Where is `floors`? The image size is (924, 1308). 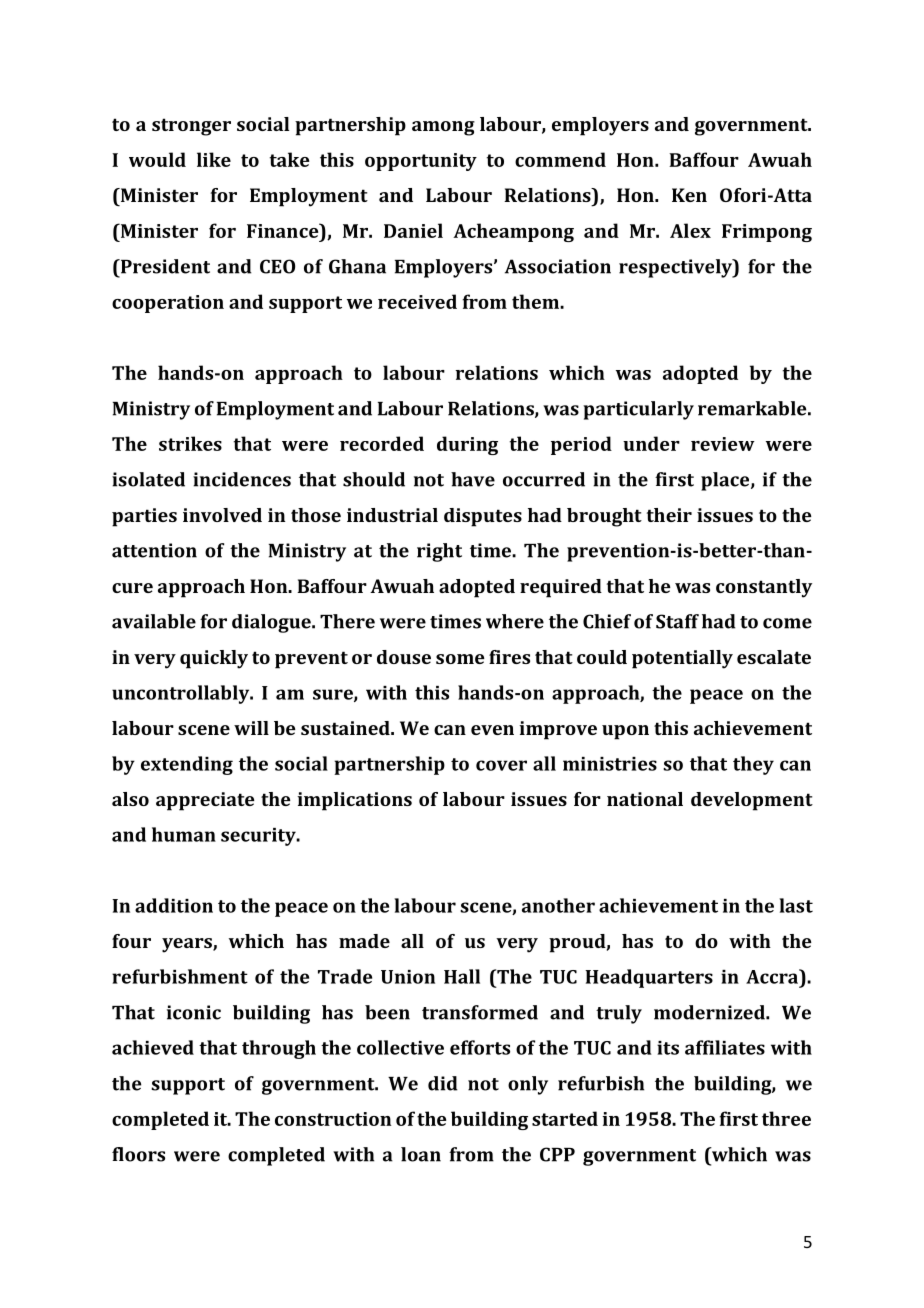
floors is located at coordinates (138, 1154).
